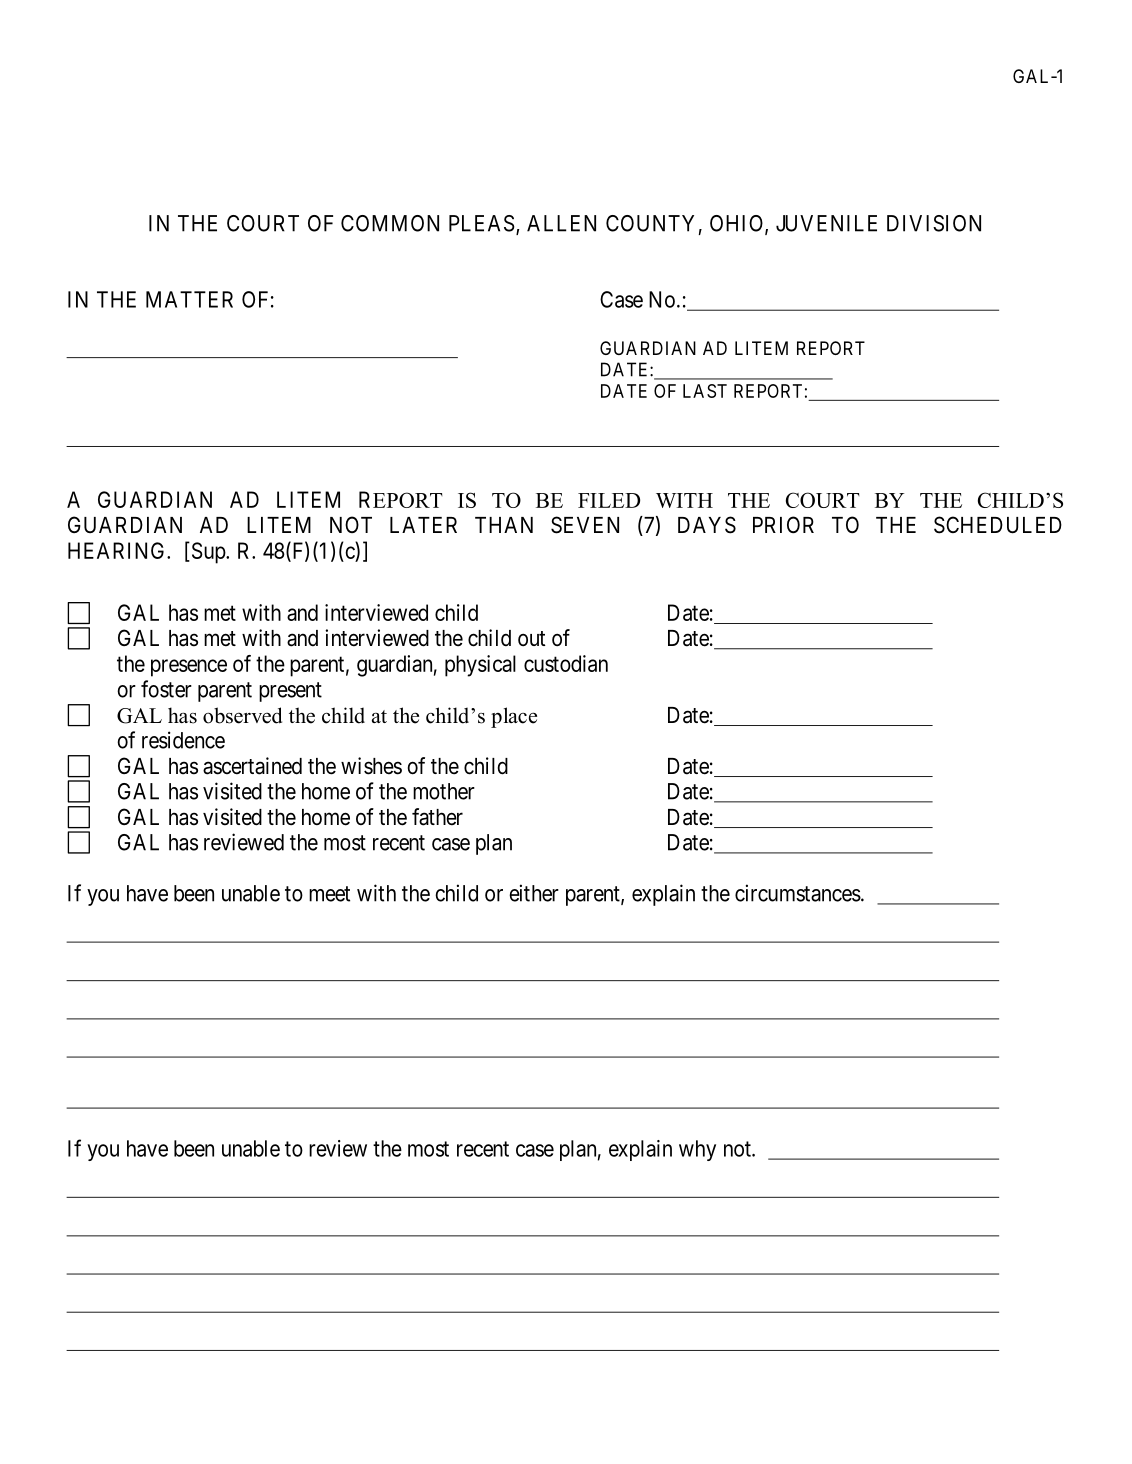 The height and width of the document is (1464, 1132). What do you see at coordinates (998, 525) in the document?
I see `SCHEDULED` at bounding box center [998, 525].
